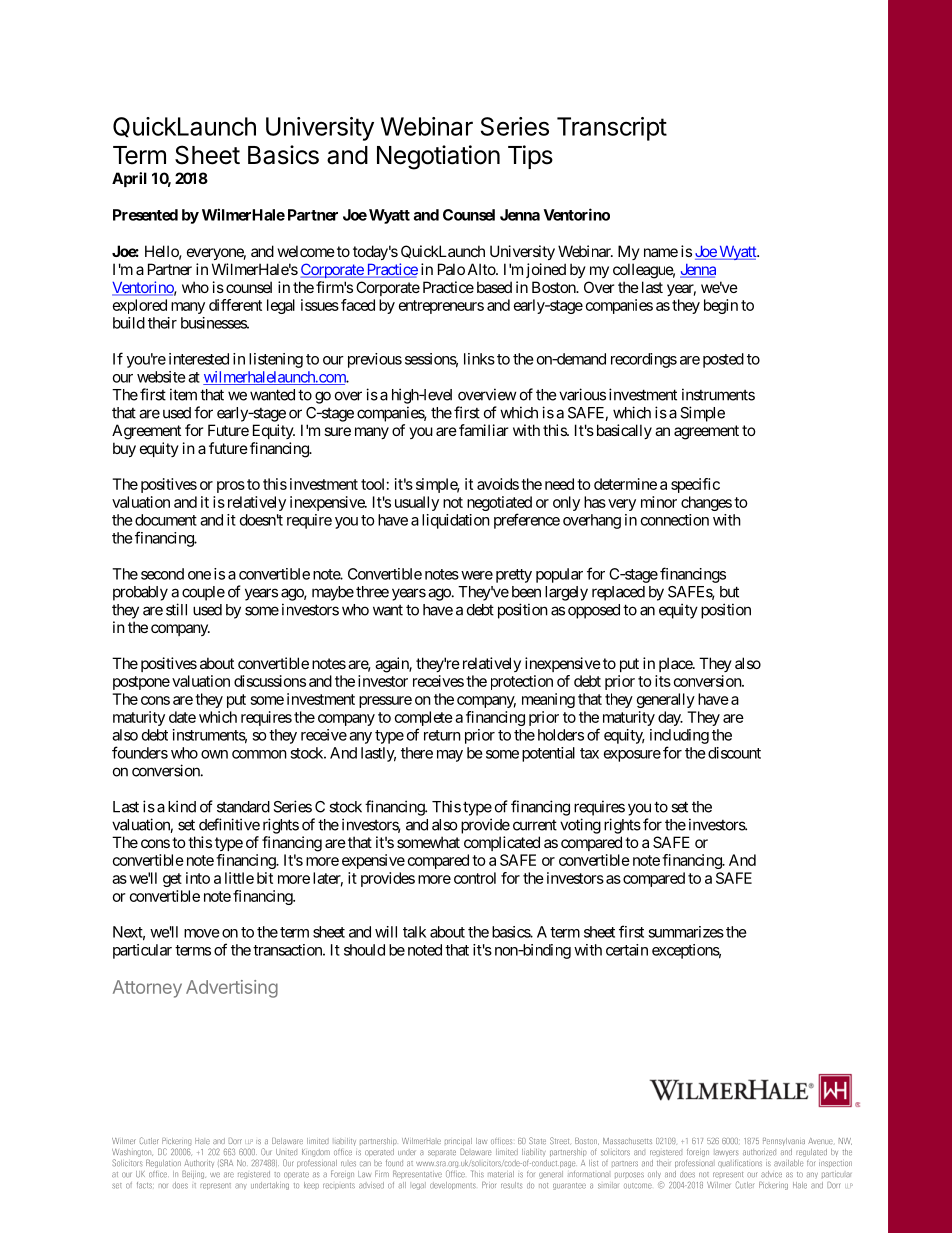 This screenshot has height=1233, width=952. Describe the element at coordinates (679, 736) in the screenshot. I see `including` at that location.
